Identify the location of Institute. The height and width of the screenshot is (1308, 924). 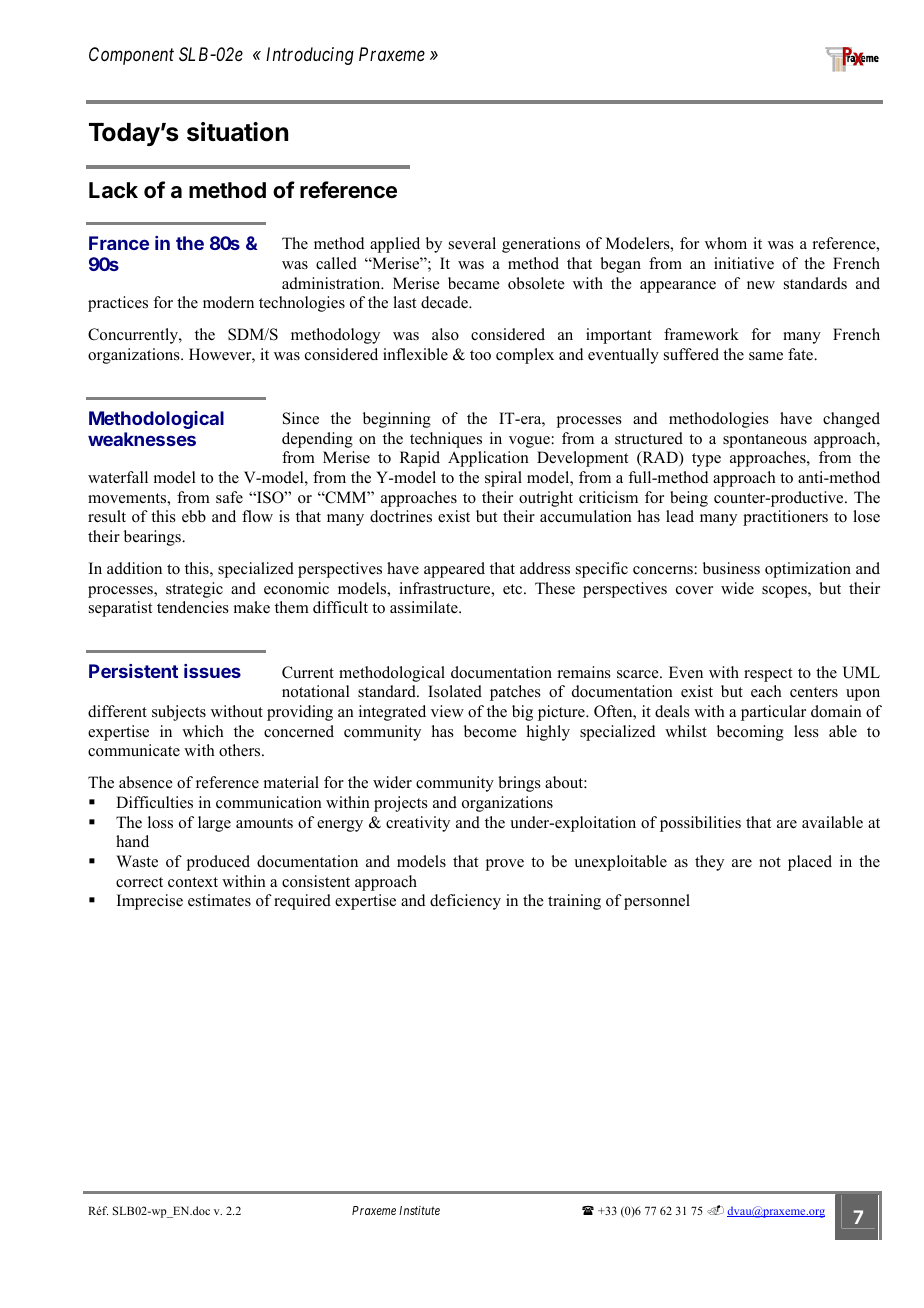
(419, 1210).
